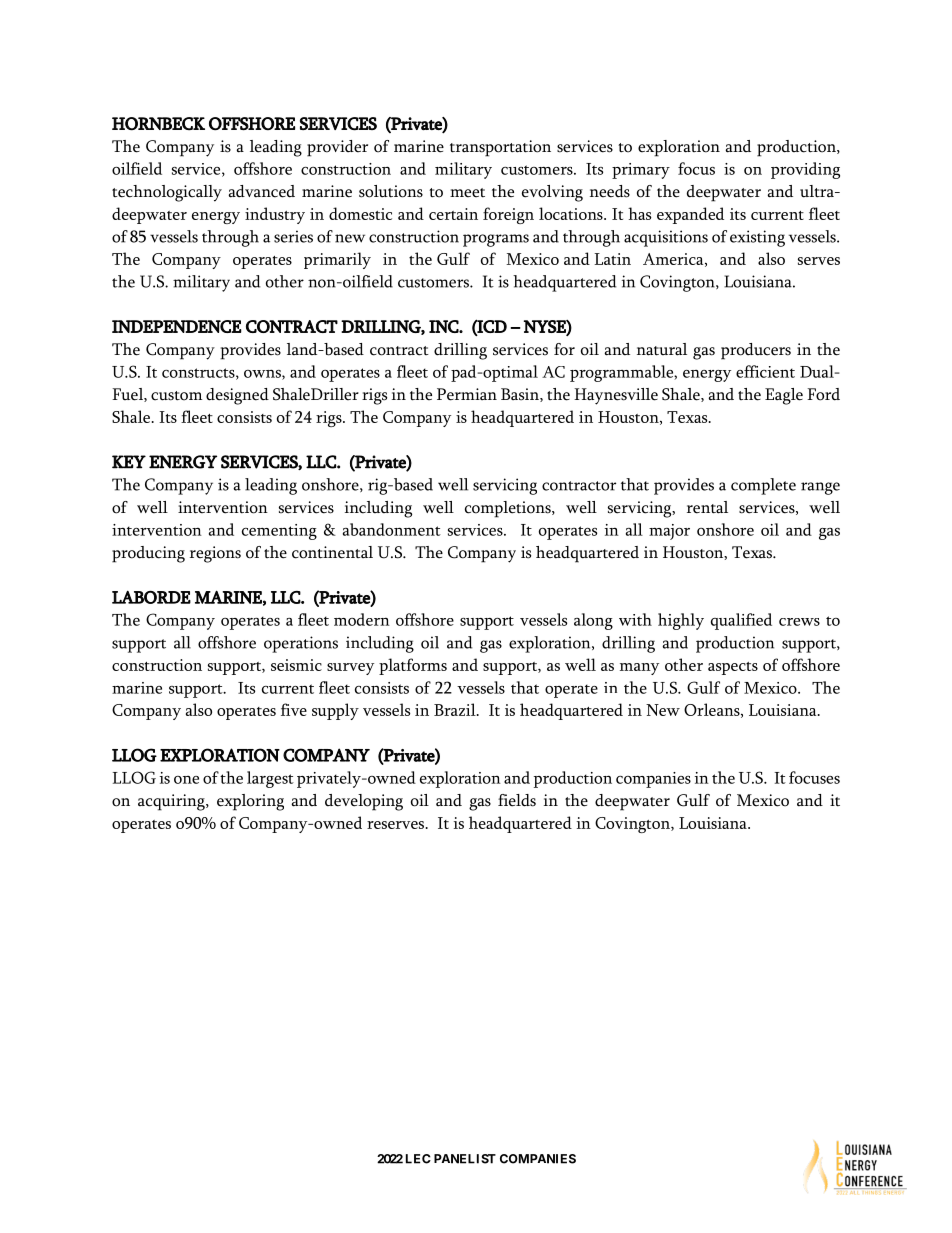 This screenshot has width=952, height=1233. What do you see at coordinates (509, 509) in the screenshot?
I see `completions` at bounding box center [509, 509].
